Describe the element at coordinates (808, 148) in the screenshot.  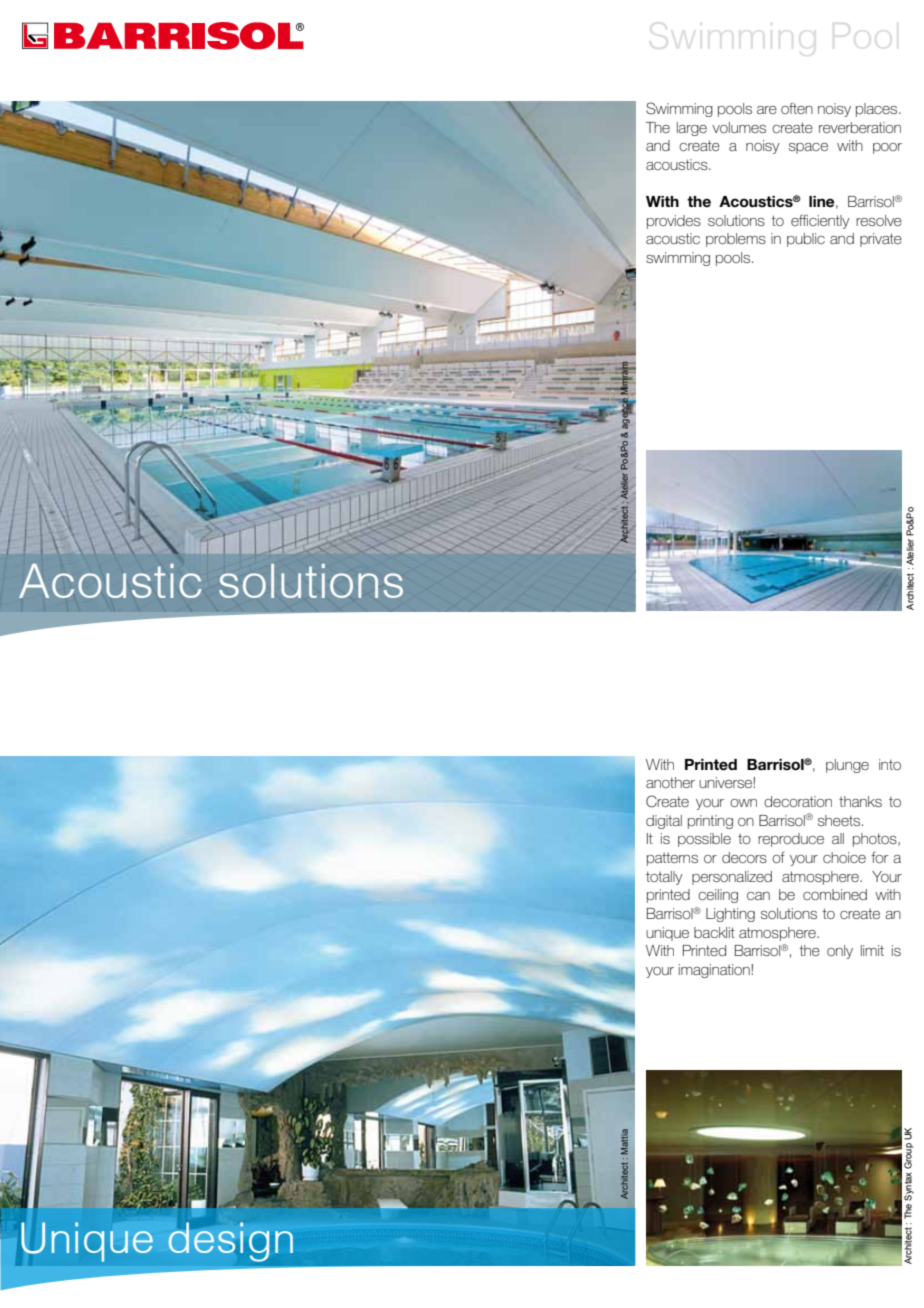
I see `space` at that location.
